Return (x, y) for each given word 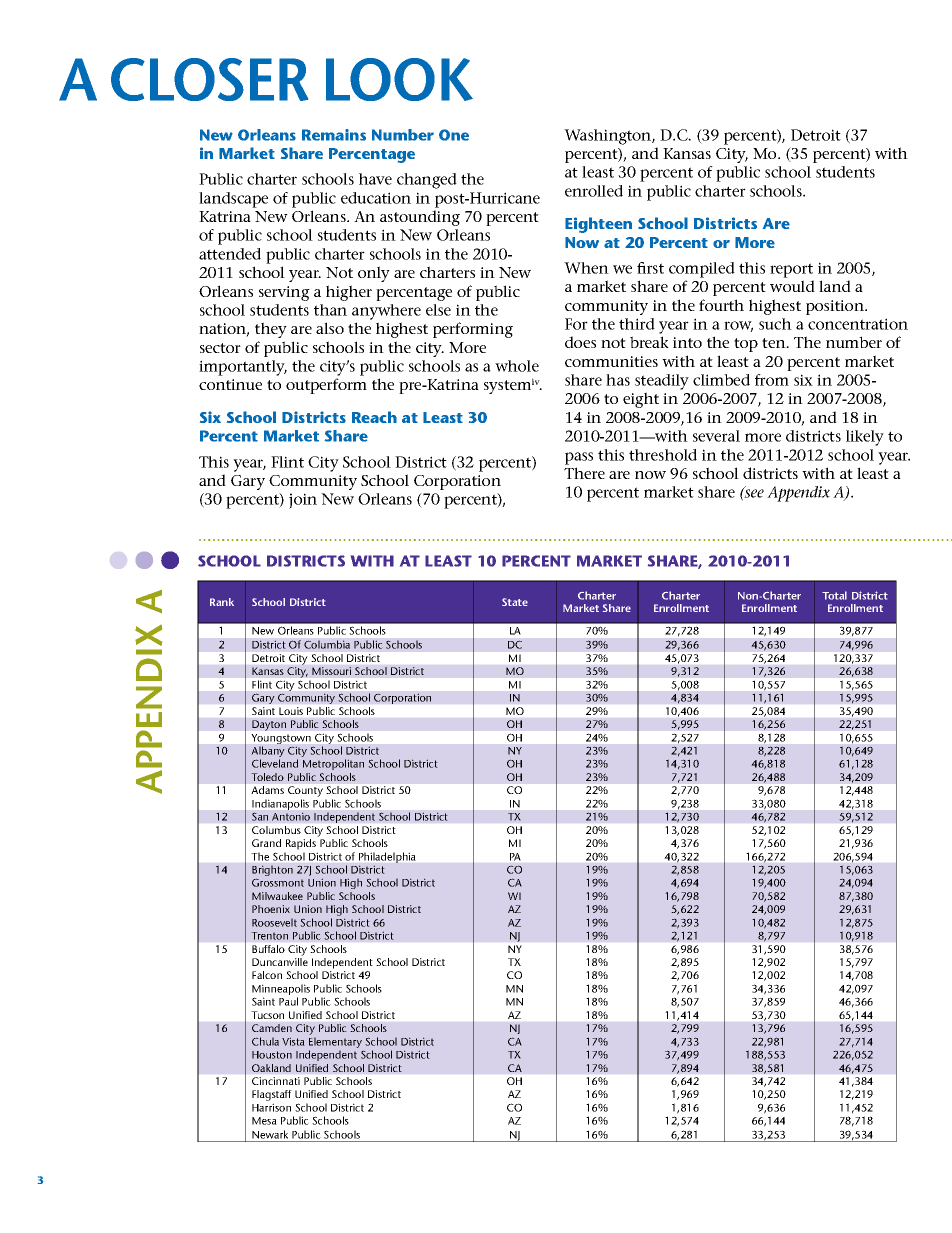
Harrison (271, 1107)
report (791, 270)
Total (834, 595)
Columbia (327, 644)
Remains (334, 135)
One (454, 135)
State (515, 602)
